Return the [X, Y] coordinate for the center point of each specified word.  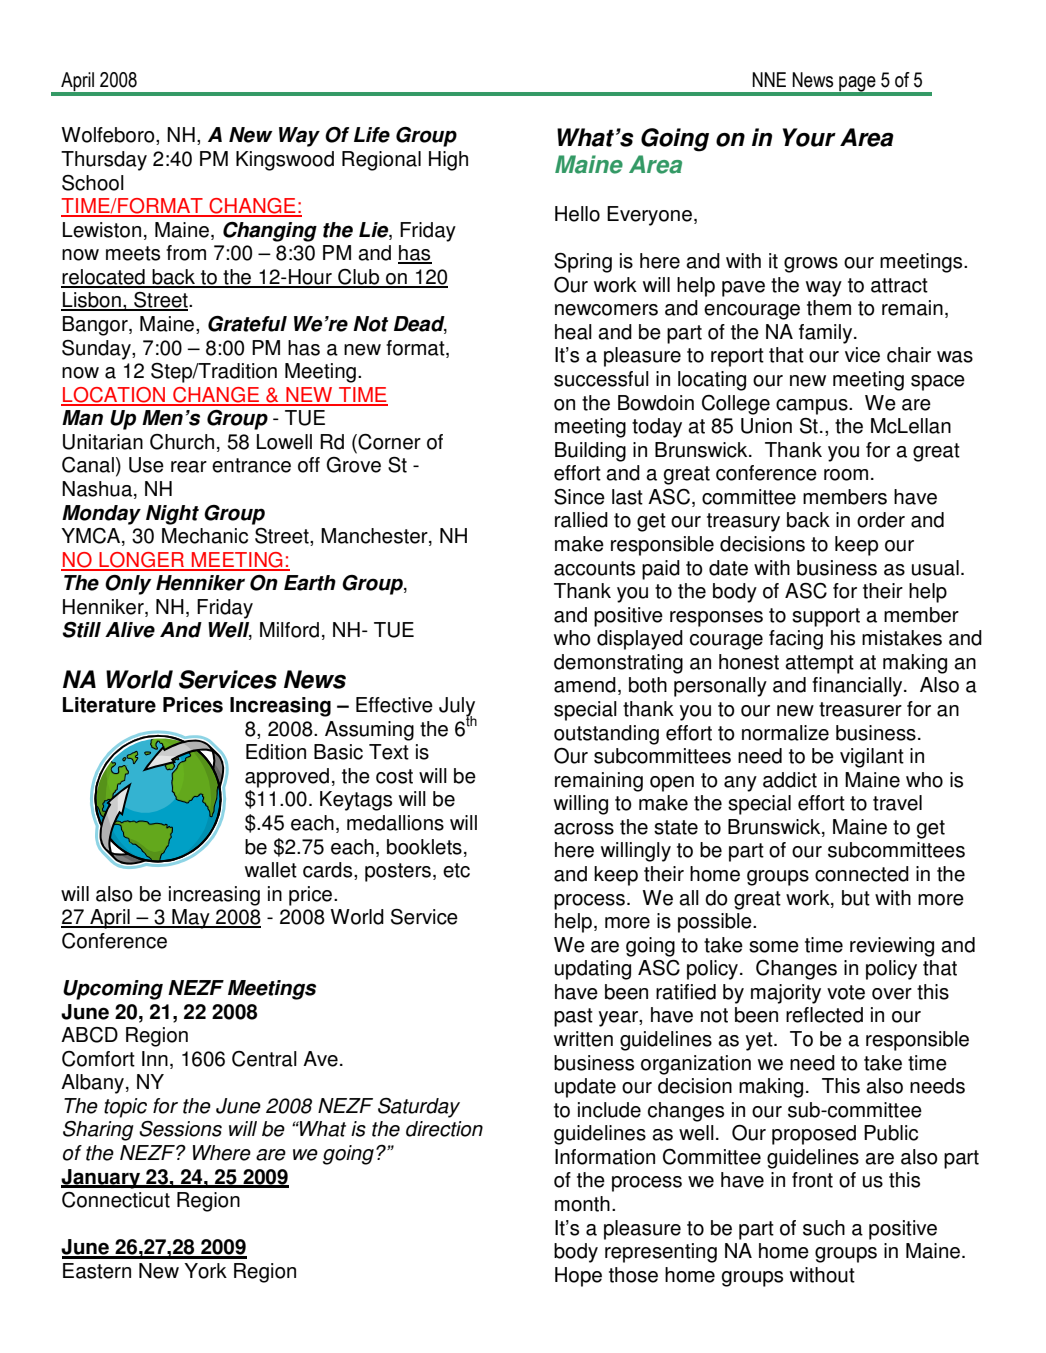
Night [172, 515]
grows [811, 265]
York [205, 1271]
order [881, 520]
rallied [581, 520]
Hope [578, 1277]
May [191, 919]
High [448, 161]
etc [456, 870]
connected [862, 874]
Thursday [104, 161]
